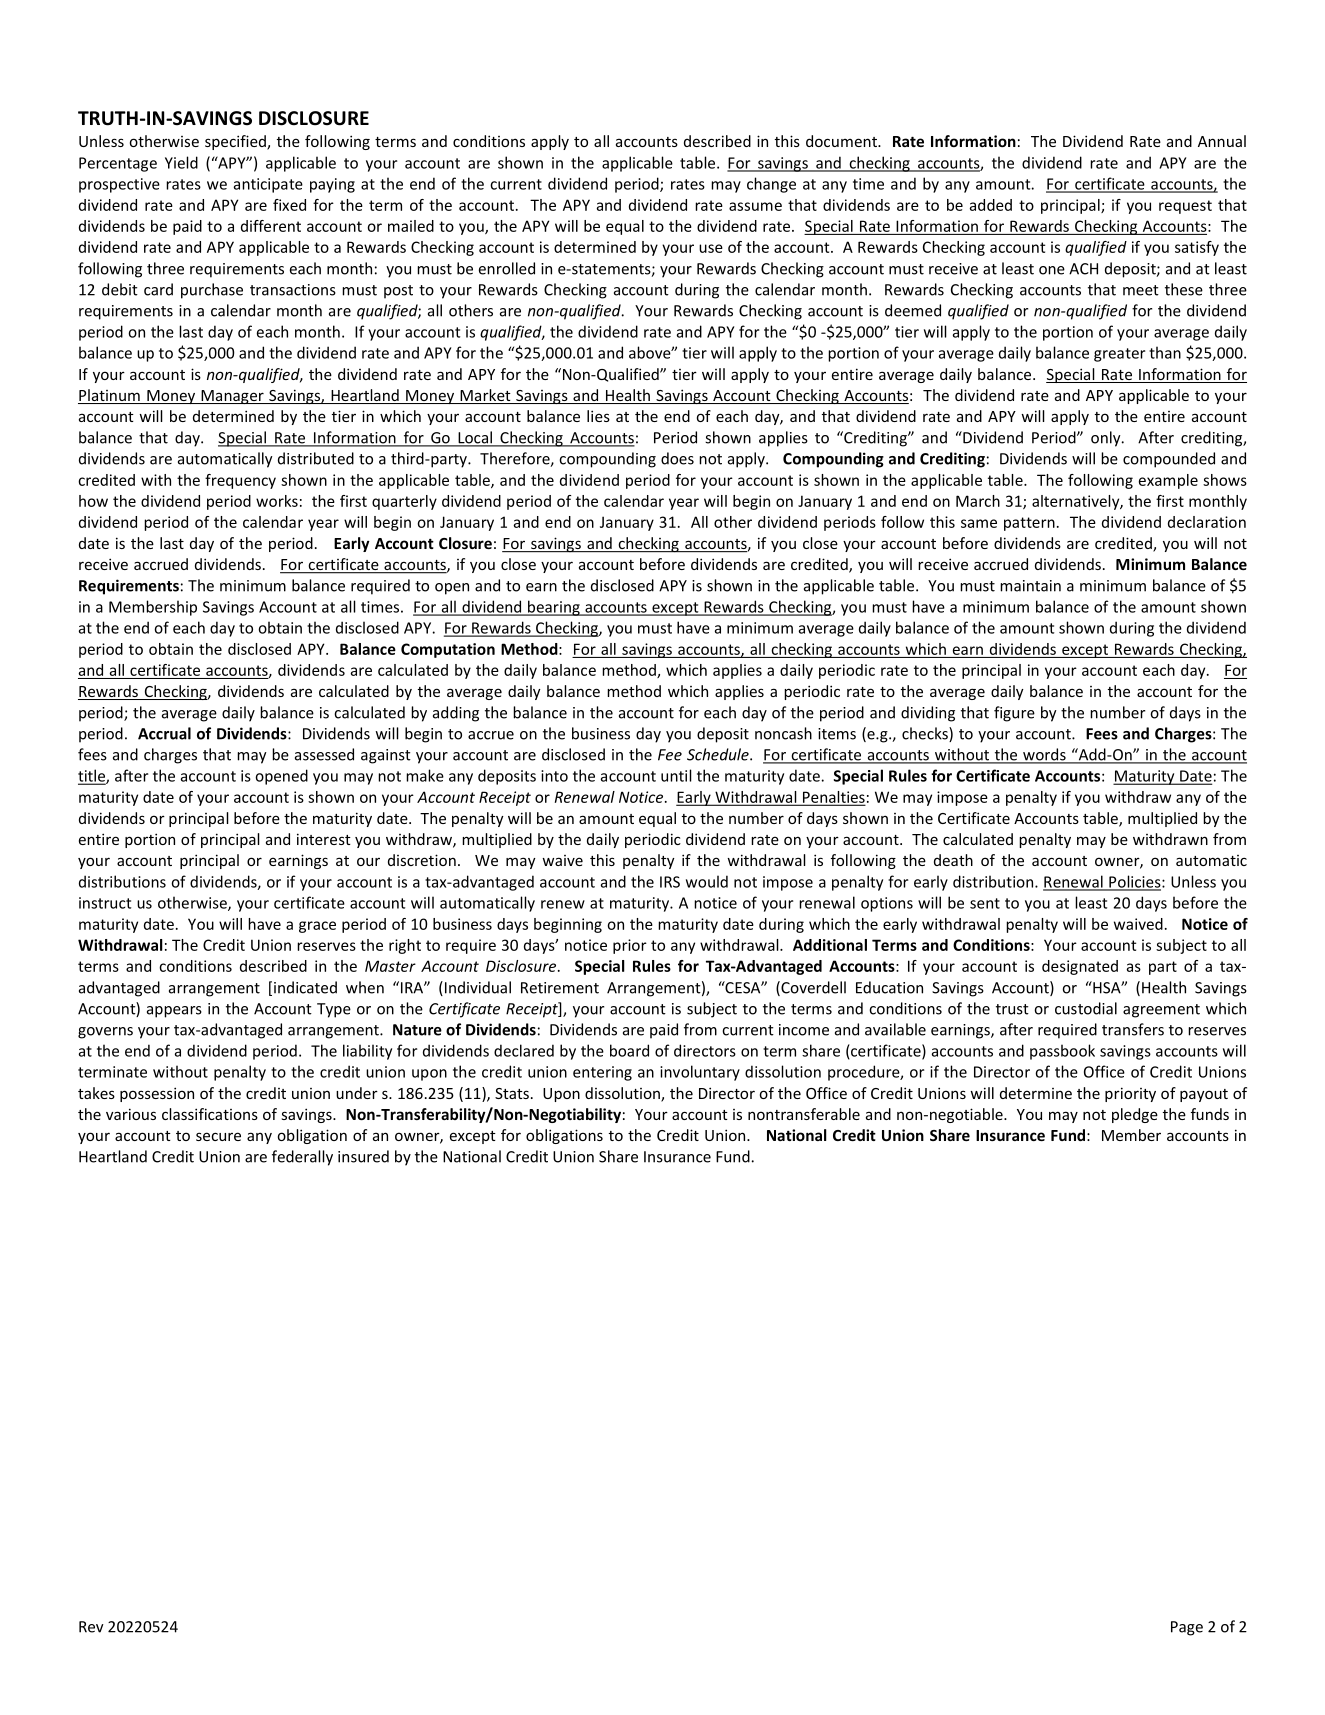 The height and width of the screenshot is (1715, 1325). Describe the element at coordinates (91, 1627) in the screenshot. I see `Rev` at that location.
